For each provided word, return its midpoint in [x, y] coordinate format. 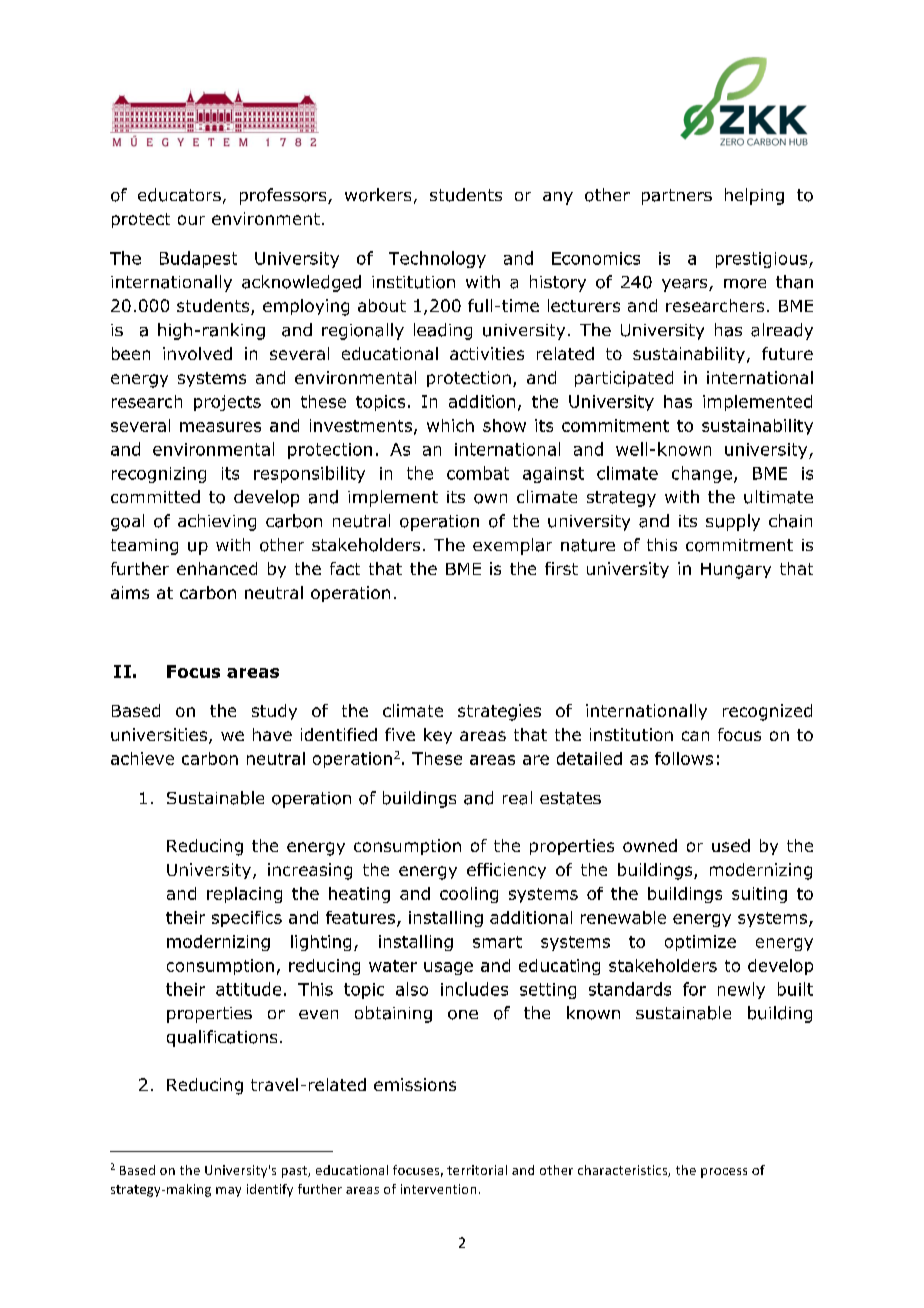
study [274, 712]
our [191, 220]
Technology [437, 259]
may [228, 1192]
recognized [767, 712]
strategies [499, 712]
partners [677, 197]
